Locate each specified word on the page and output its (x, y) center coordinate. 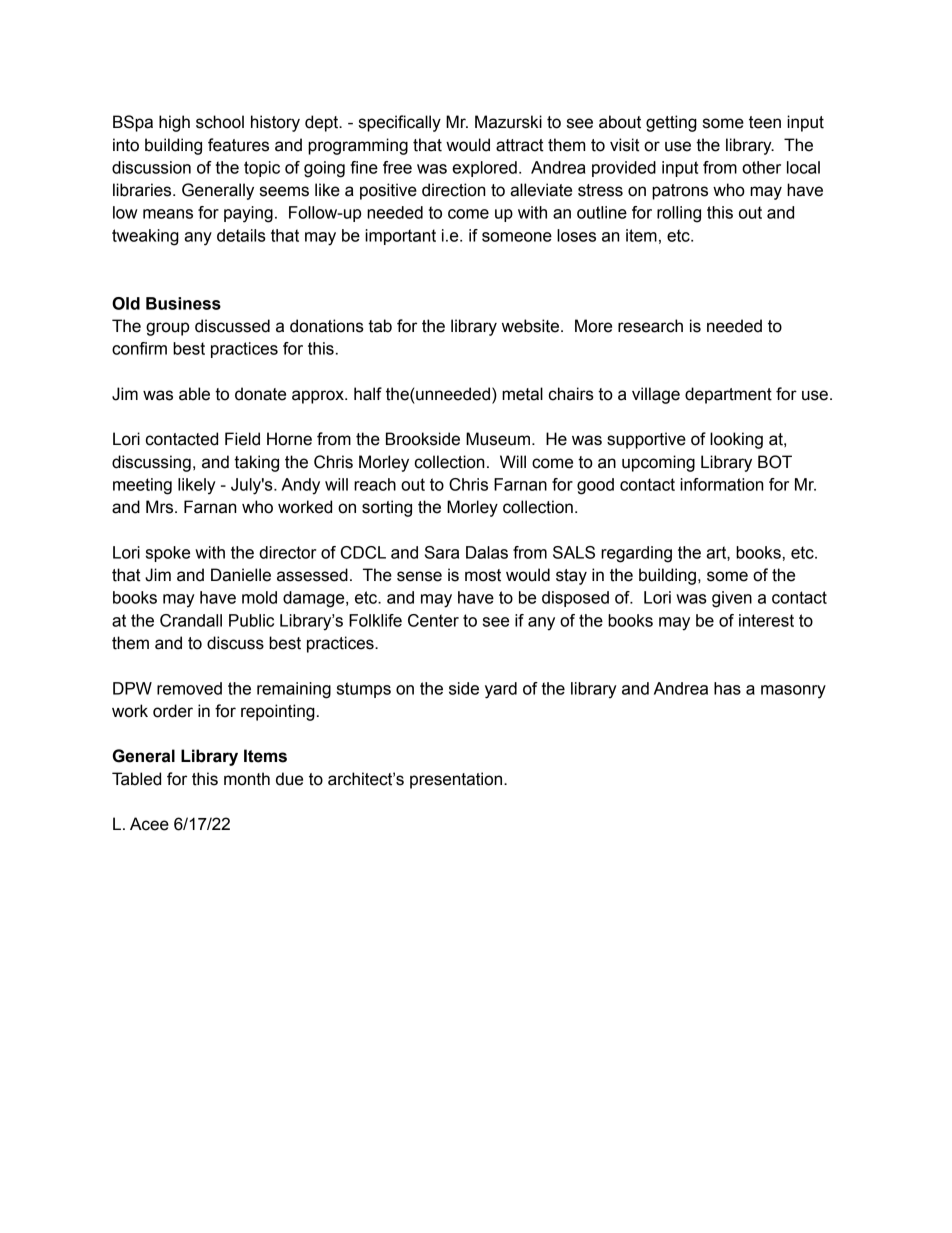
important (400, 237)
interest (766, 620)
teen (765, 122)
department (728, 395)
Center (433, 620)
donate (260, 394)
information (721, 484)
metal (522, 394)
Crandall (191, 620)
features (238, 145)
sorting (387, 508)
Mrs (161, 507)
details (241, 235)
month (247, 779)
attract (520, 145)
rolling (679, 214)
